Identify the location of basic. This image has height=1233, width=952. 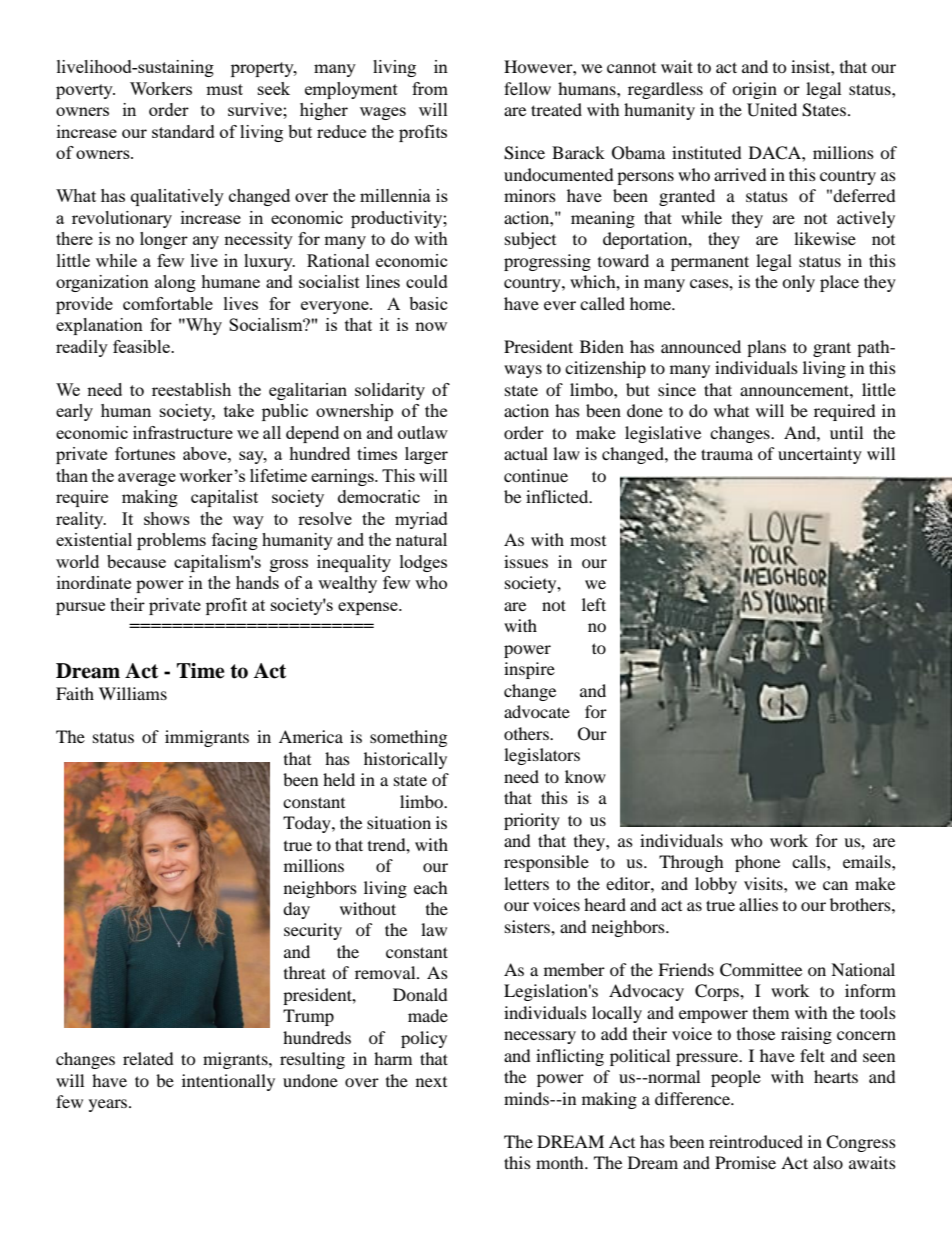
(428, 303).
